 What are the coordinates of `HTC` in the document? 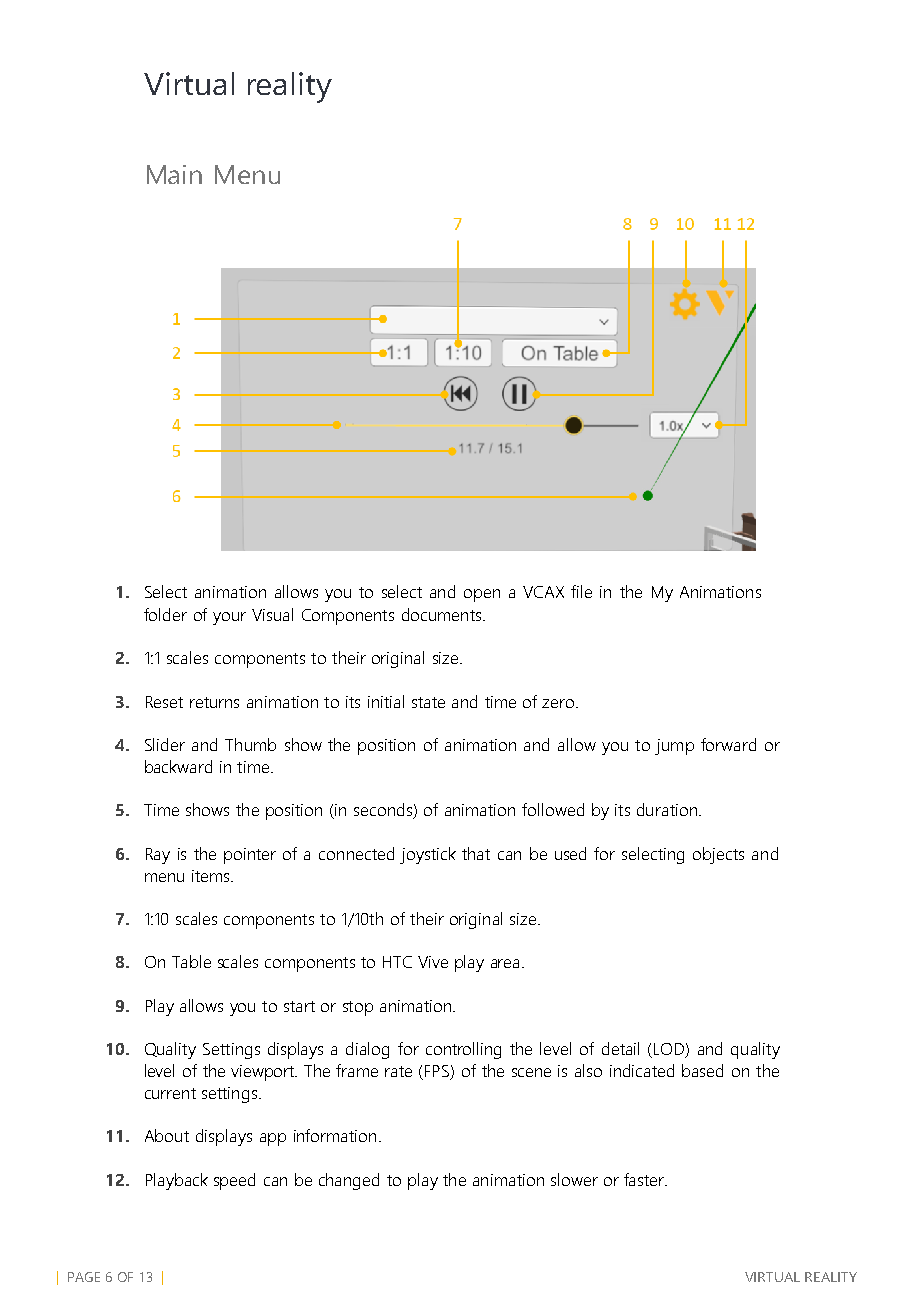 It's located at (397, 962).
